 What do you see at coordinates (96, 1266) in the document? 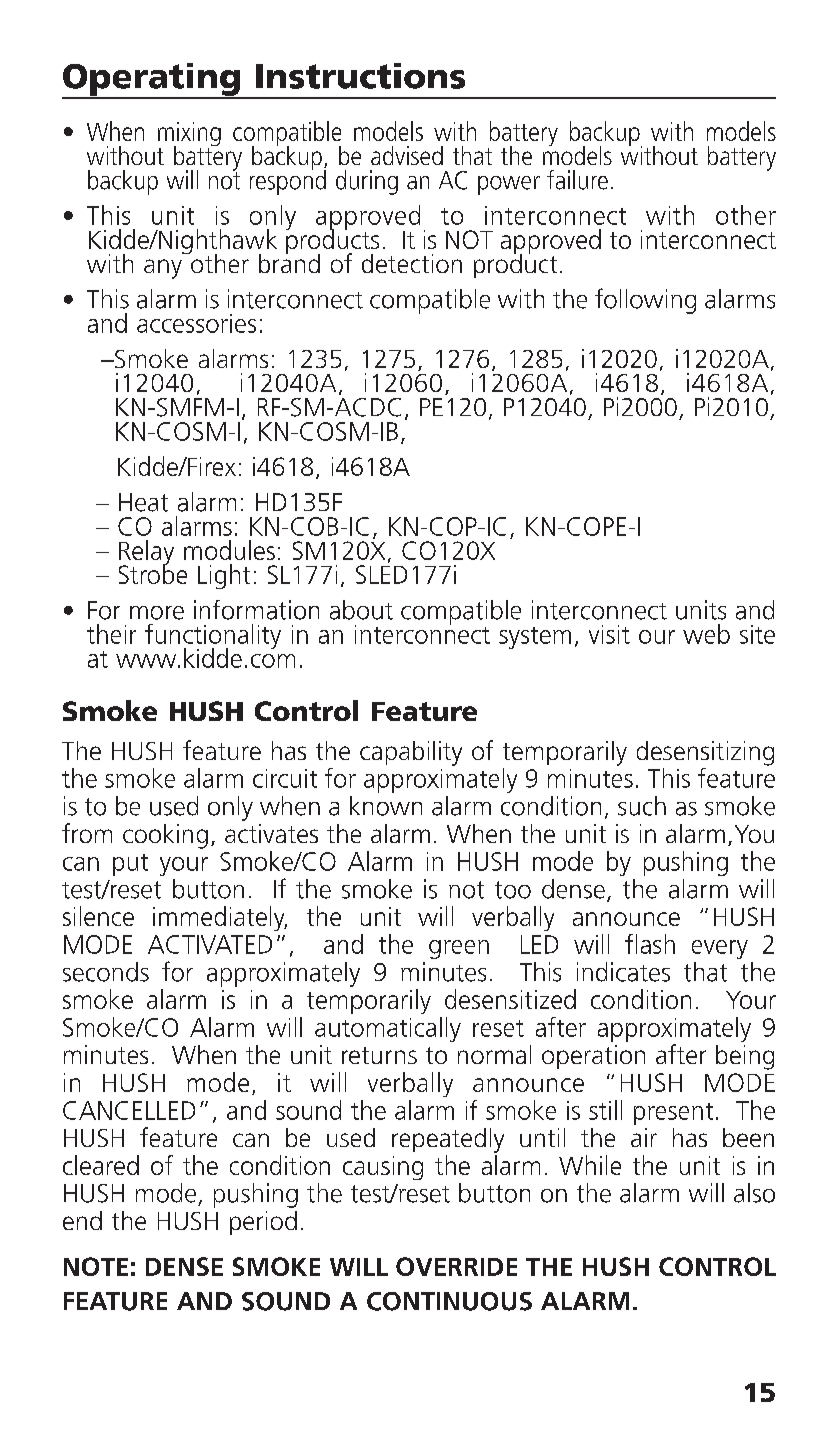
I see `NOTE` at bounding box center [96, 1266].
